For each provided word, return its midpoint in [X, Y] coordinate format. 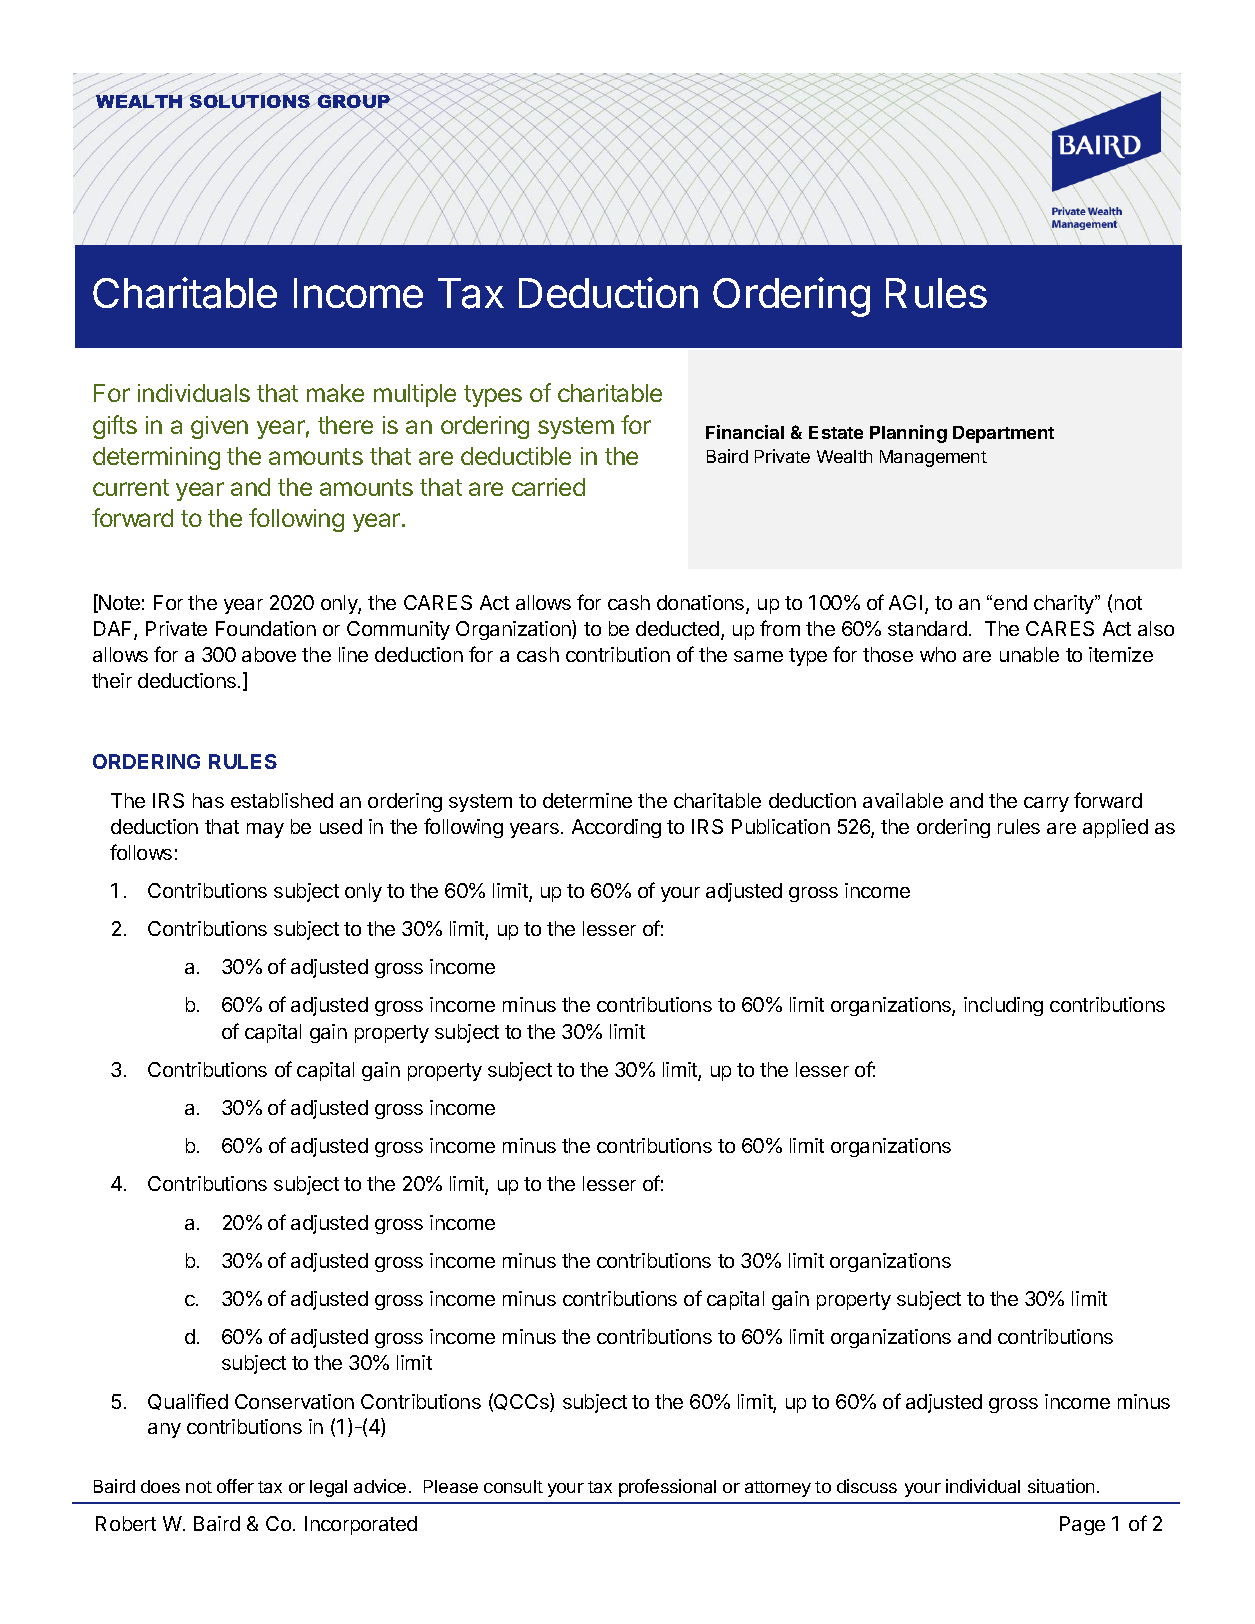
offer [235, 1486]
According [616, 828]
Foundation [266, 628]
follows [141, 852]
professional [667, 1488]
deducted [677, 628]
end [1010, 602]
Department [1003, 434]
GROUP [354, 102]
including [1003, 1006]
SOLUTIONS [249, 102]
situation [1061, 1486]
